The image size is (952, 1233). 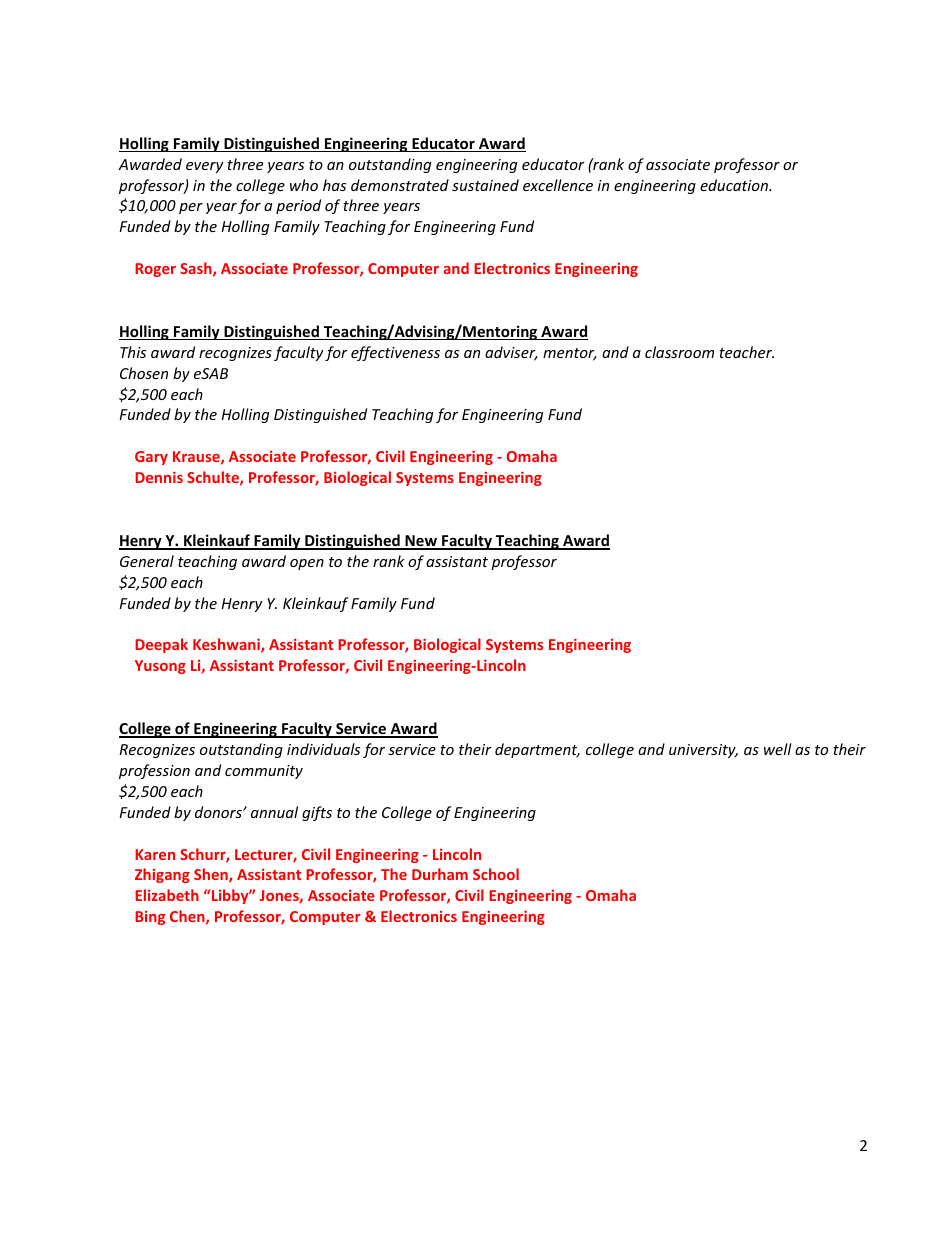 I want to click on sustained, so click(x=485, y=185).
